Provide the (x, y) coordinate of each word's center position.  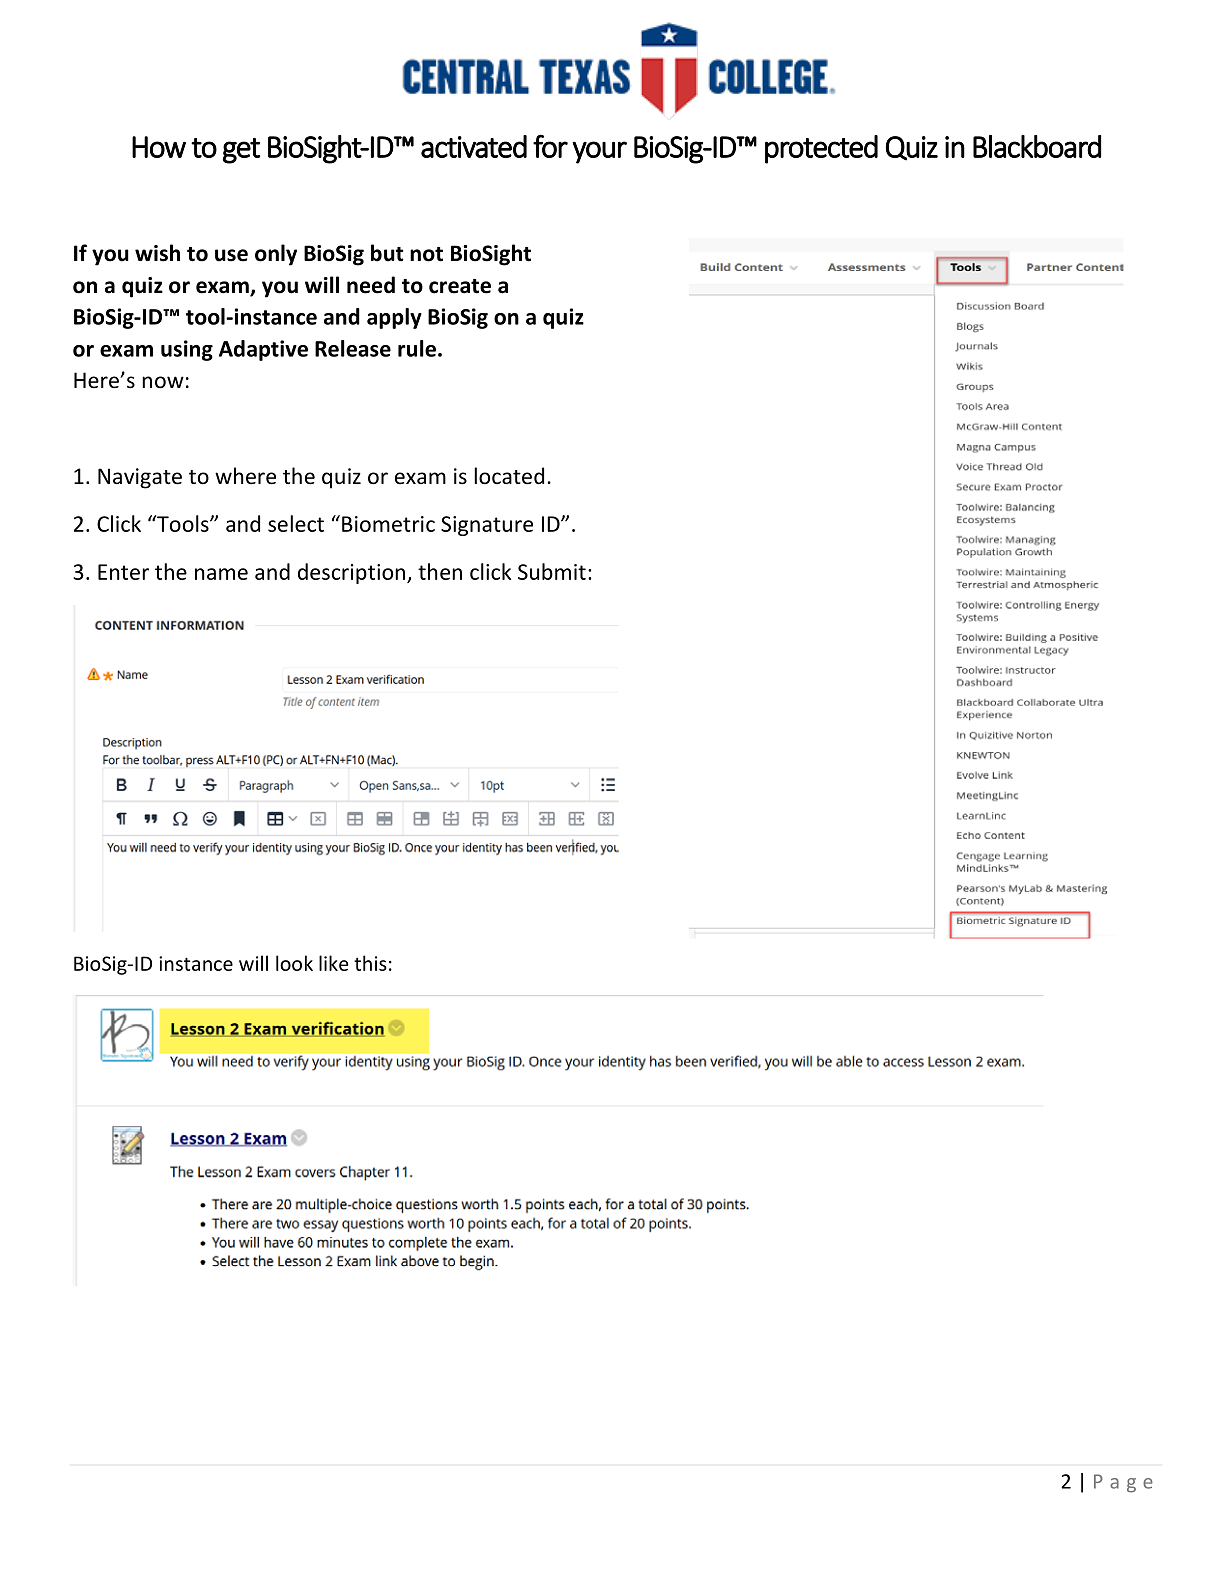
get (241, 151)
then (440, 571)
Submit (552, 571)
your (599, 152)
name (221, 574)
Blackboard (1037, 146)
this (370, 963)
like (333, 963)
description (351, 573)
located (509, 476)
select (296, 523)
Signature (487, 526)
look (294, 963)
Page (1123, 1483)
